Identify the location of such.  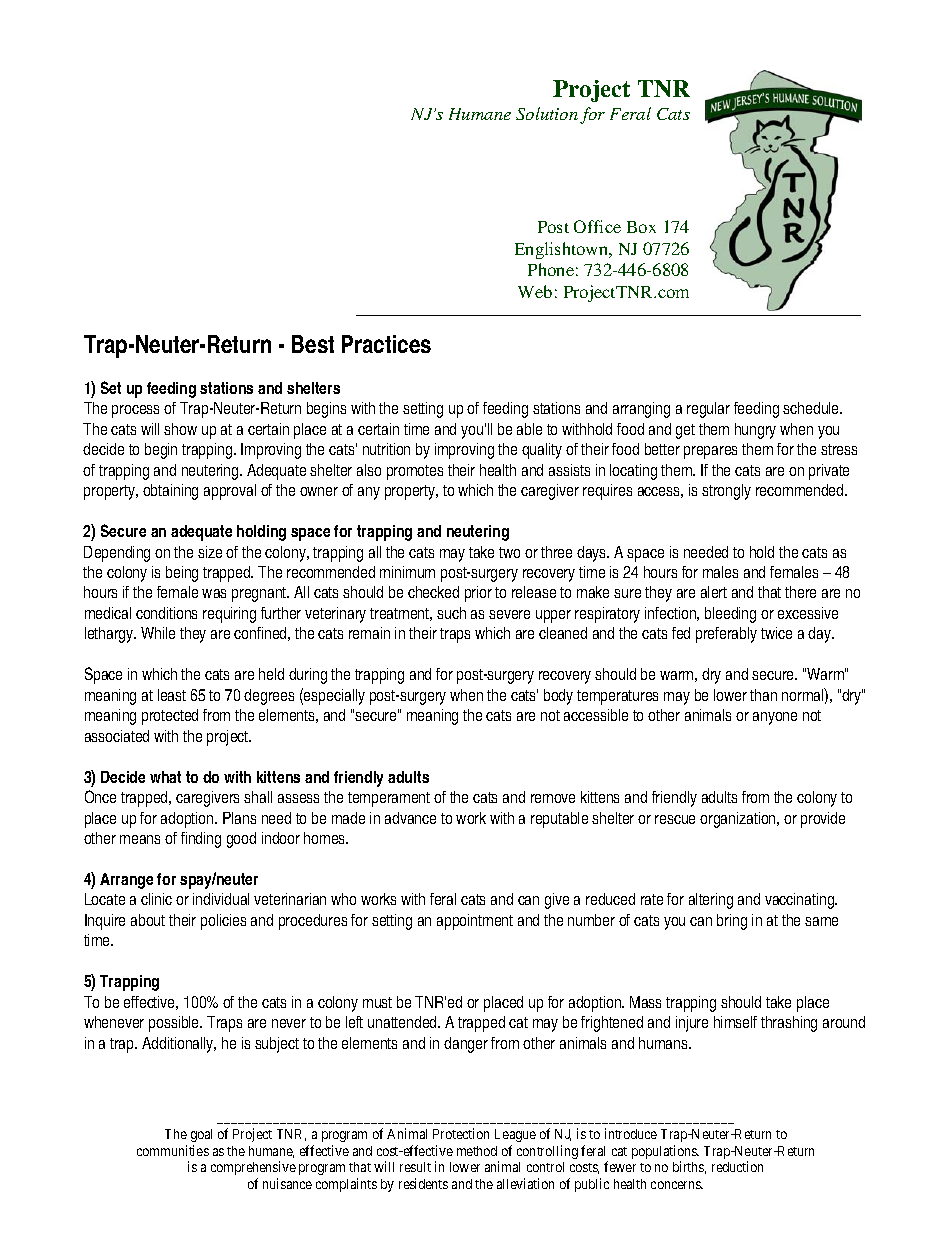
(451, 613).
